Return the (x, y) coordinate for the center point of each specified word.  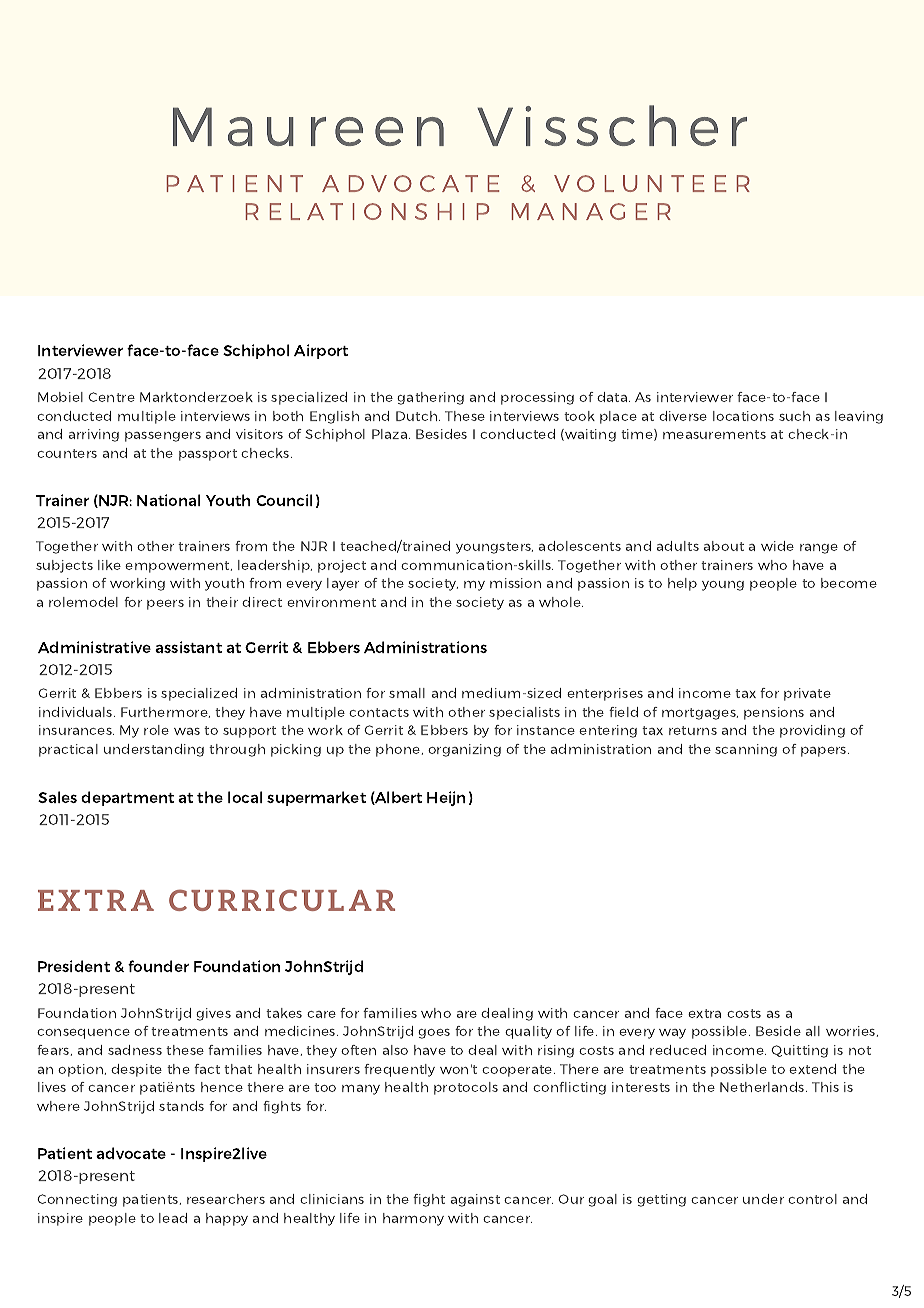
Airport (321, 351)
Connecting (77, 1200)
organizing (464, 750)
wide (777, 546)
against (475, 1200)
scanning (746, 750)
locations (743, 416)
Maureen (308, 126)
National (168, 500)
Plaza (389, 434)
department (127, 798)
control (812, 1199)
